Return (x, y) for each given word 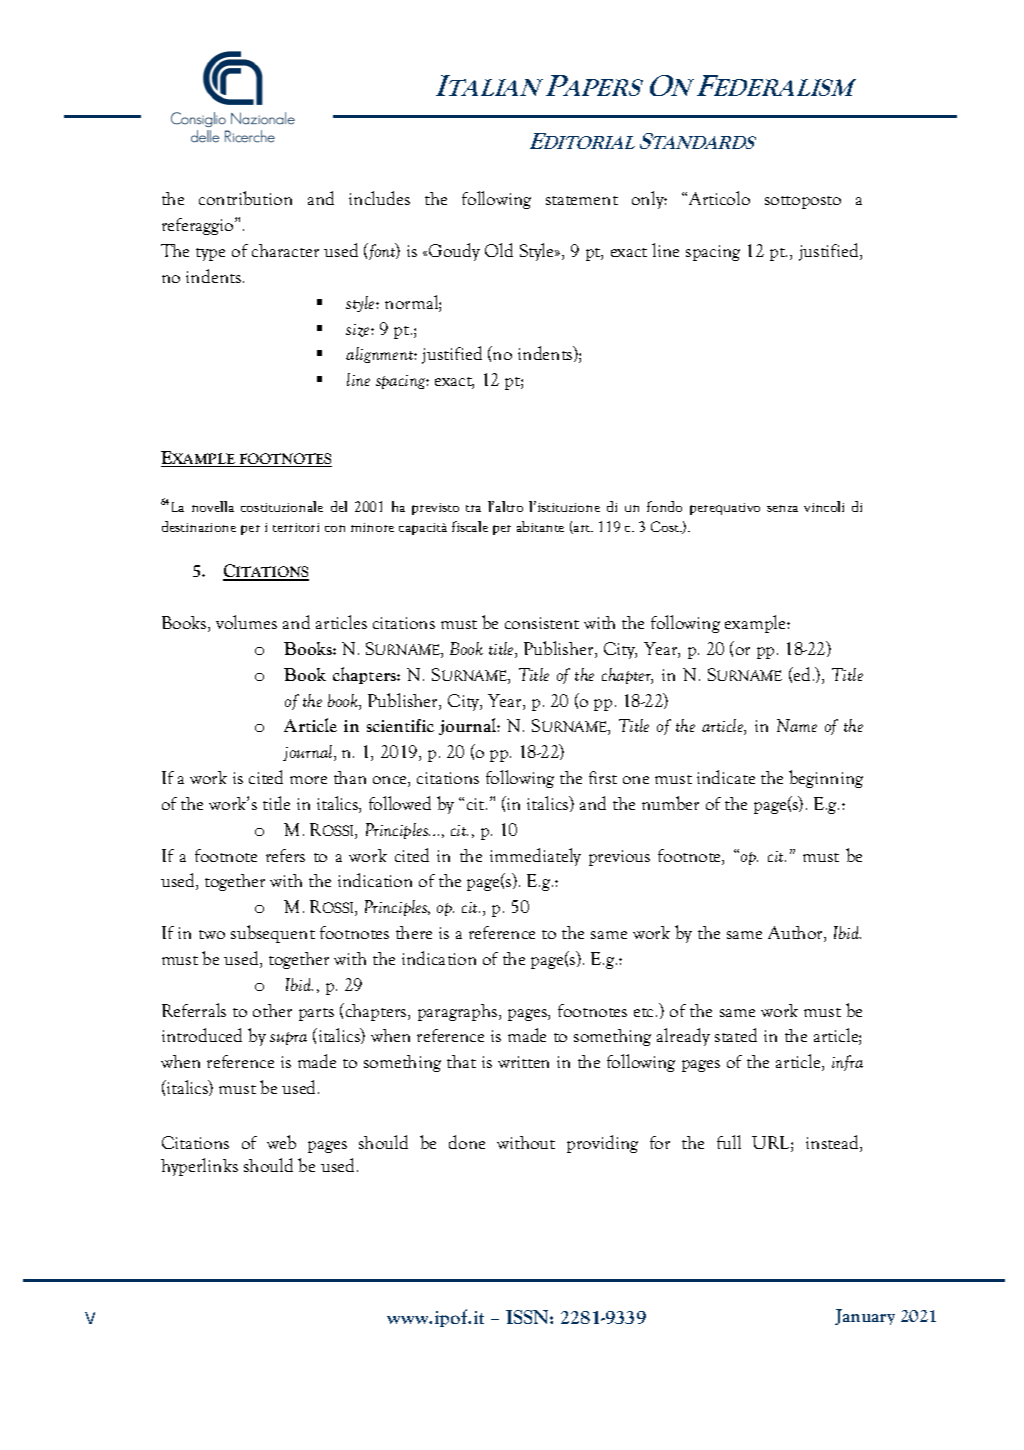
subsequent (273, 934)
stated (736, 1035)
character (285, 250)
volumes (246, 622)
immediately (535, 857)
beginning (826, 779)
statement (582, 200)
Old (499, 250)
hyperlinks (199, 1167)
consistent (542, 623)
